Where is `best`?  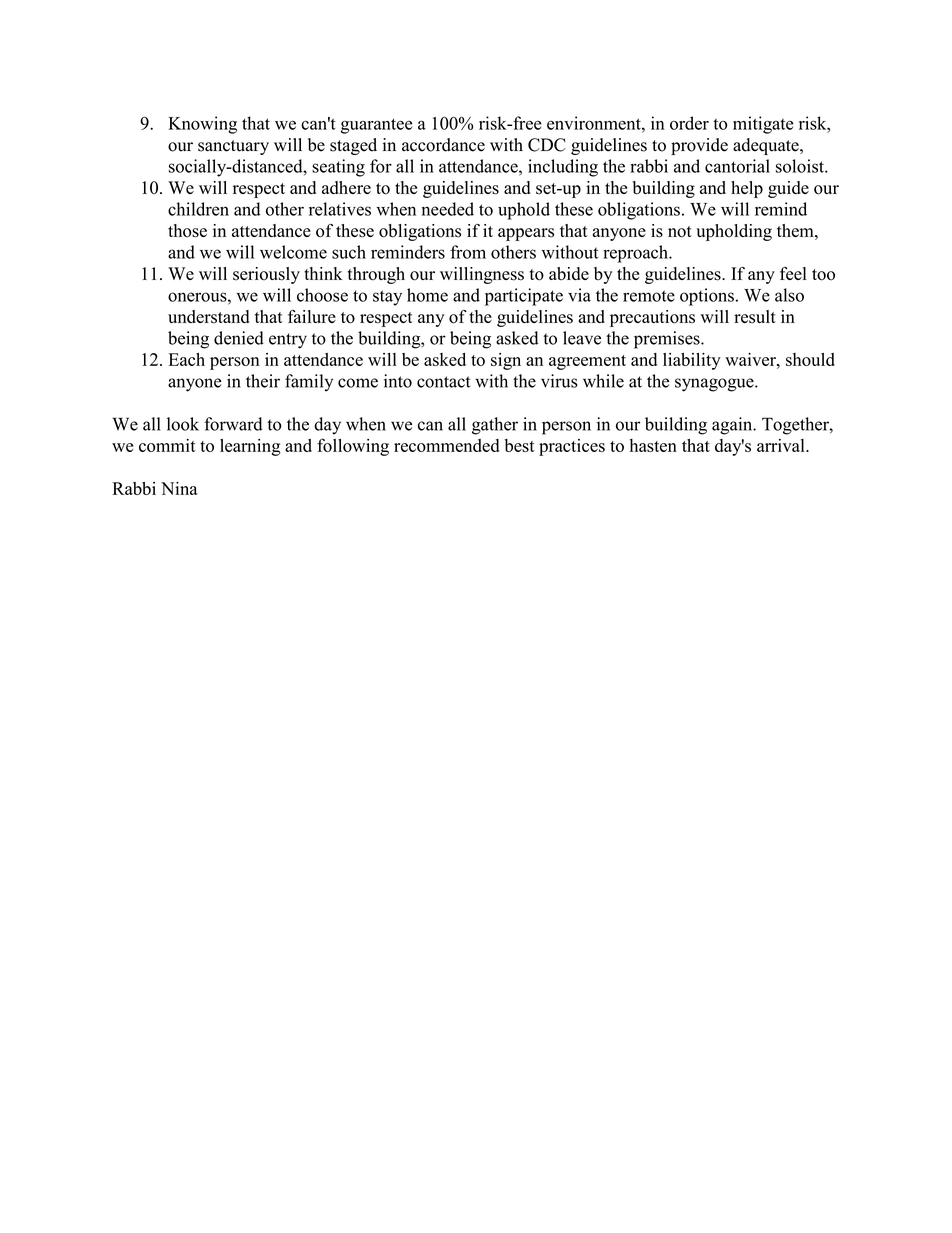
best is located at coordinates (519, 445).
